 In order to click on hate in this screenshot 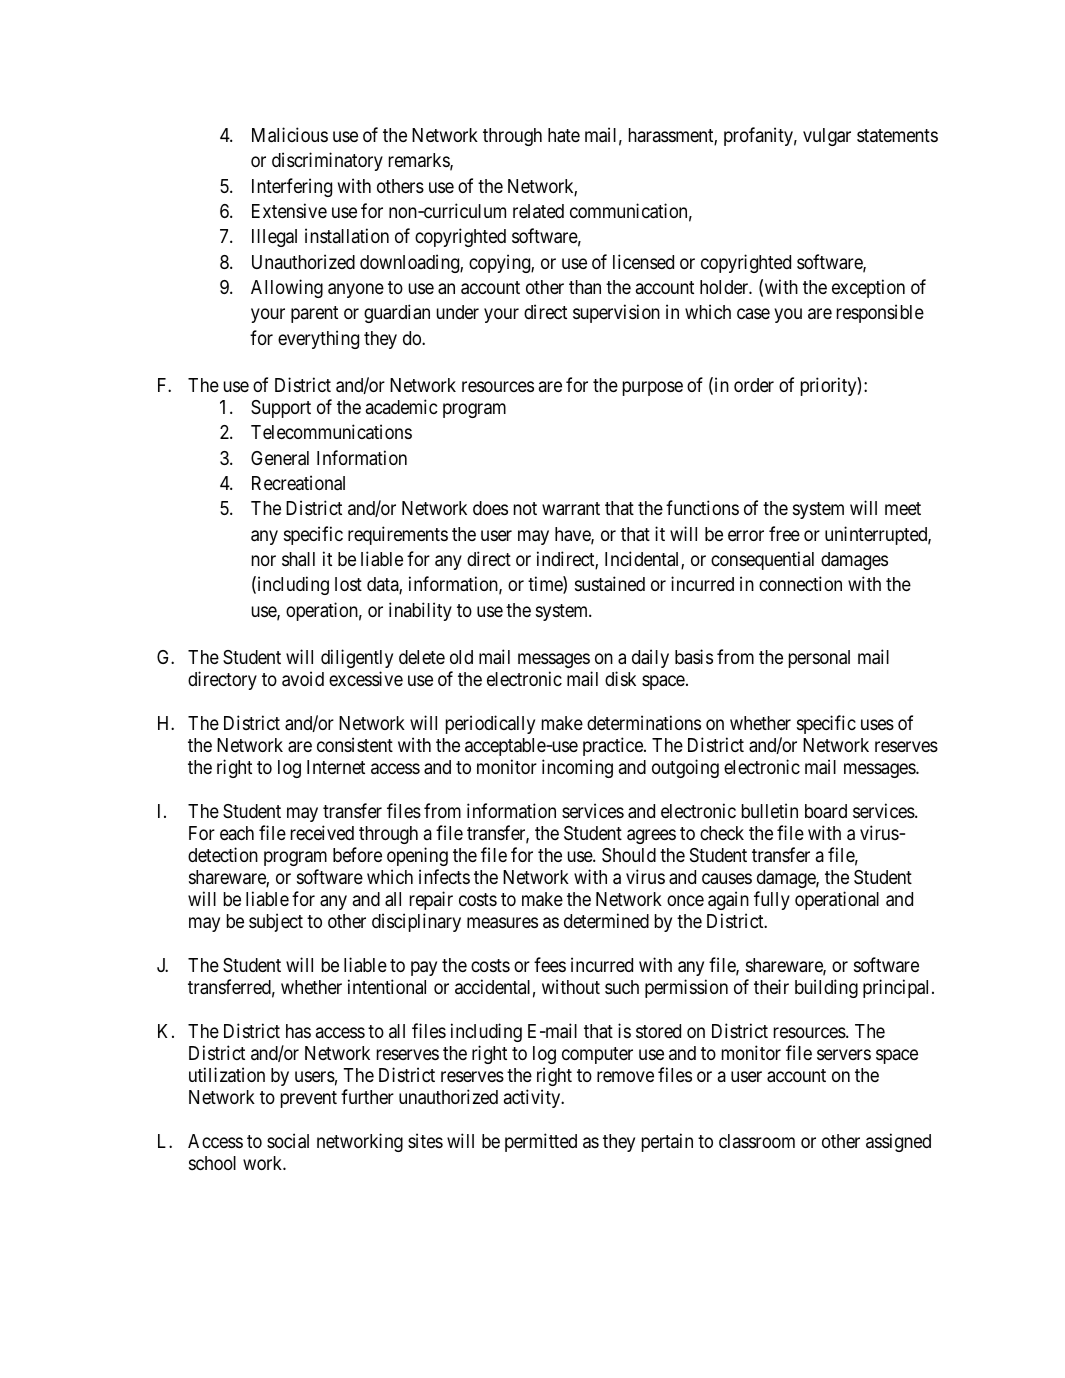, I will do `click(564, 135)`.
